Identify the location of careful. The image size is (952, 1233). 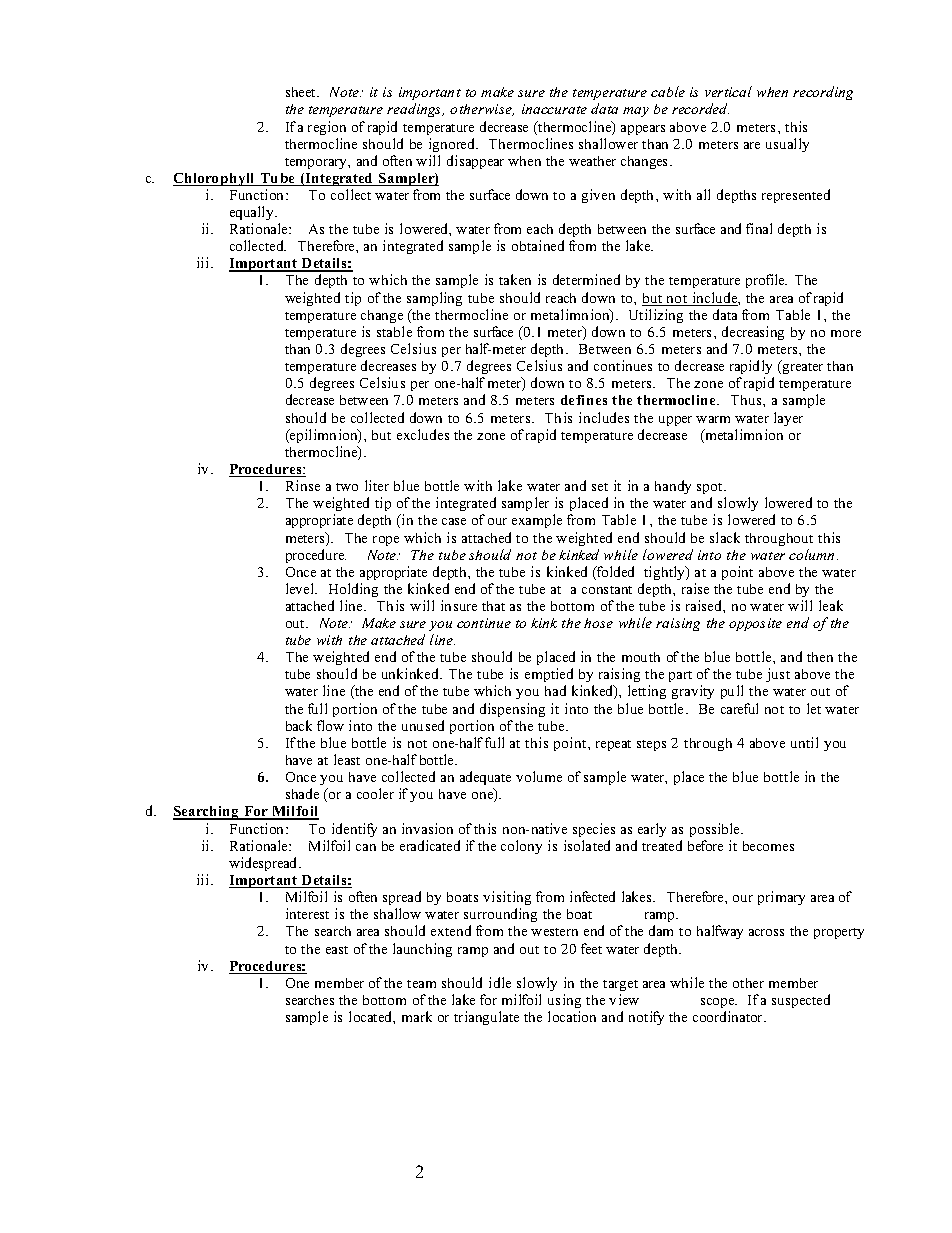
(739, 708).
